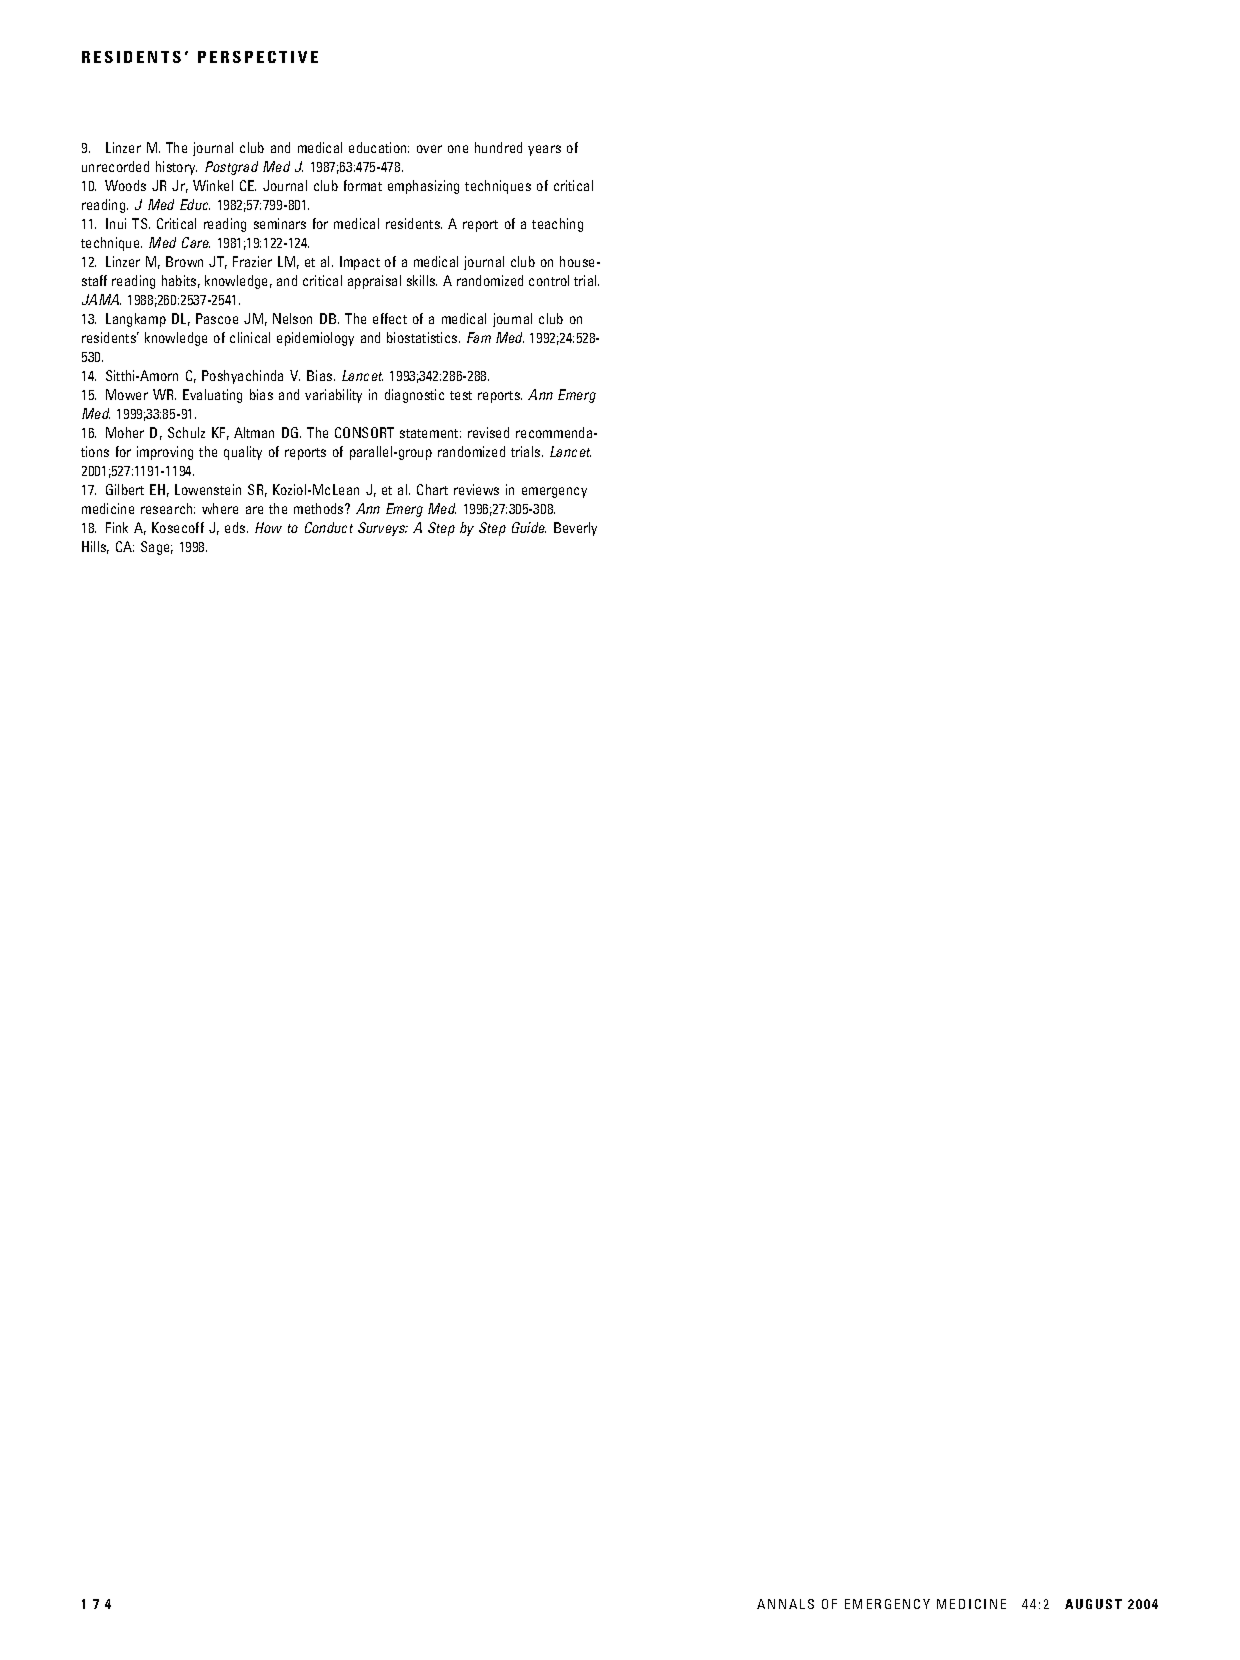  I want to click on PERSPECTIVE, so click(258, 57).
